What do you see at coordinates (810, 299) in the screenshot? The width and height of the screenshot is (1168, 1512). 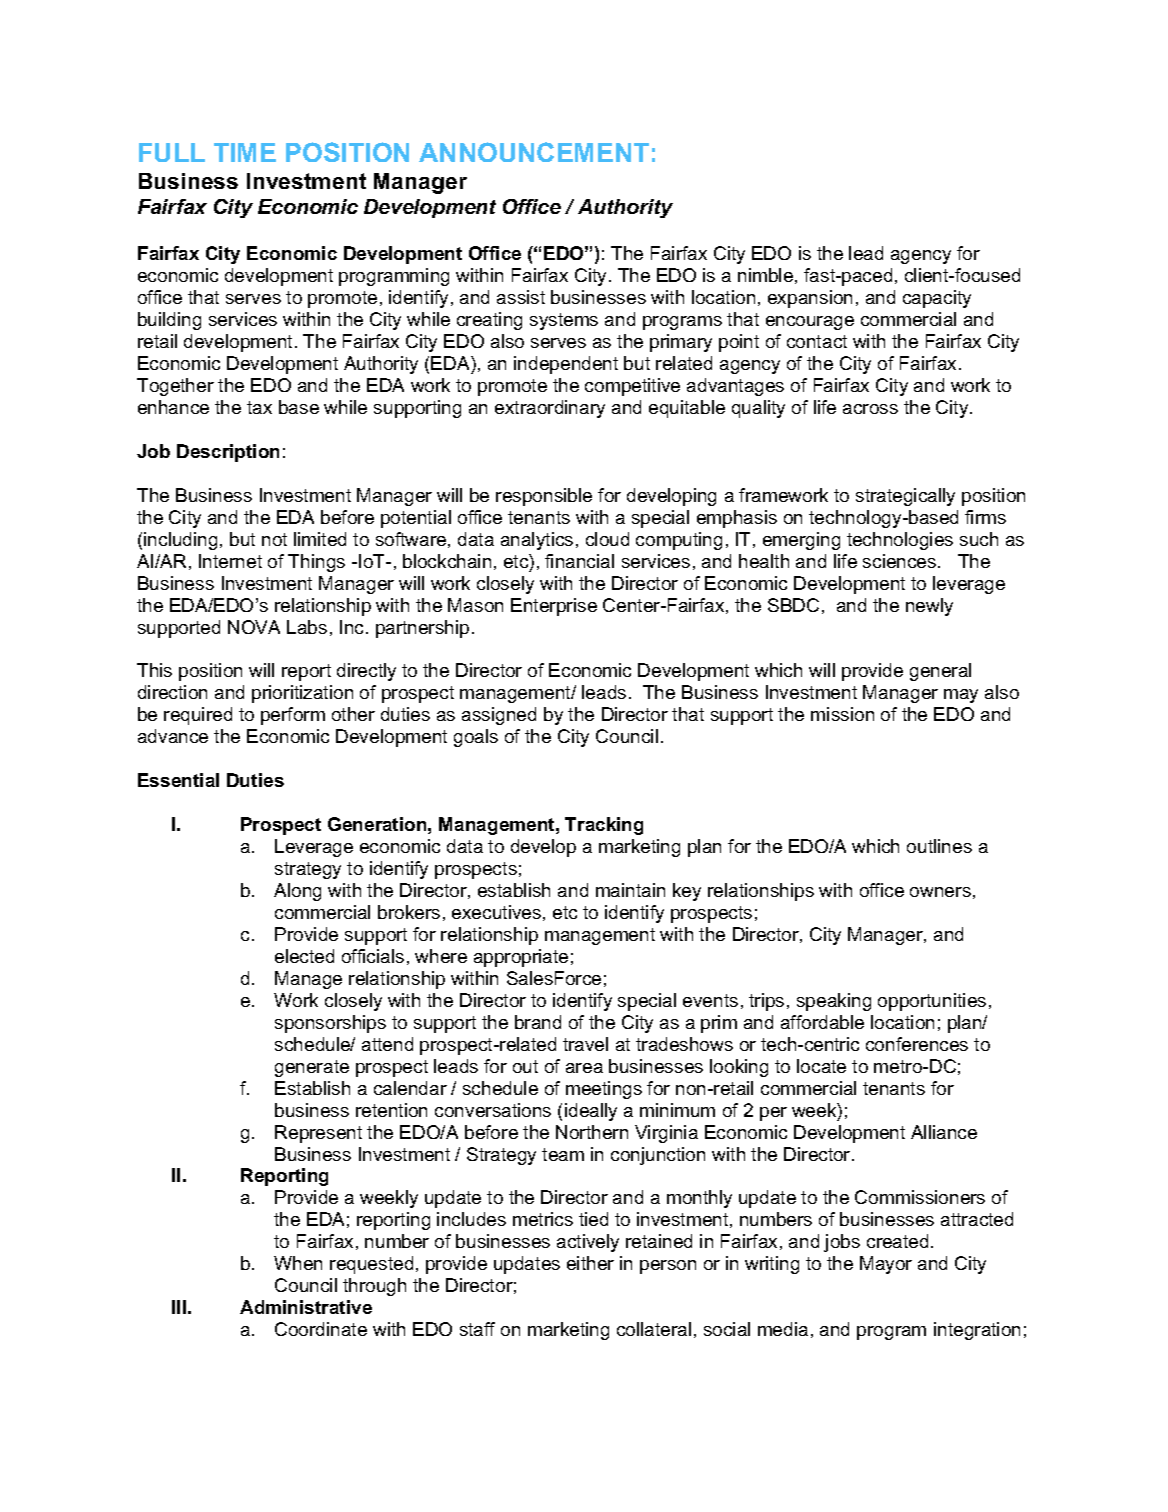 I see `expansion` at bounding box center [810, 299].
